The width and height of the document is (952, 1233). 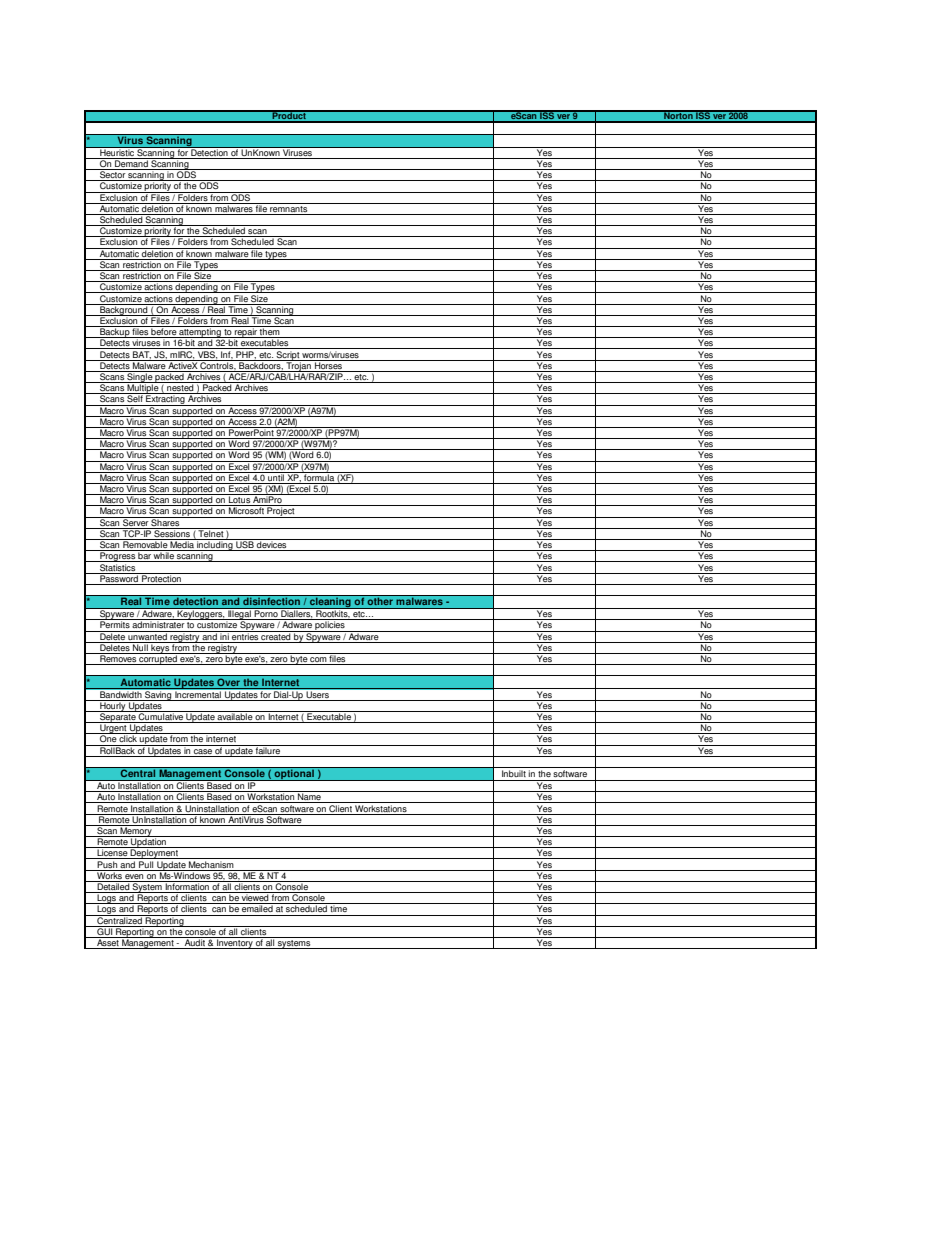 What do you see at coordinates (268, 749) in the document?
I see `failure` at bounding box center [268, 749].
